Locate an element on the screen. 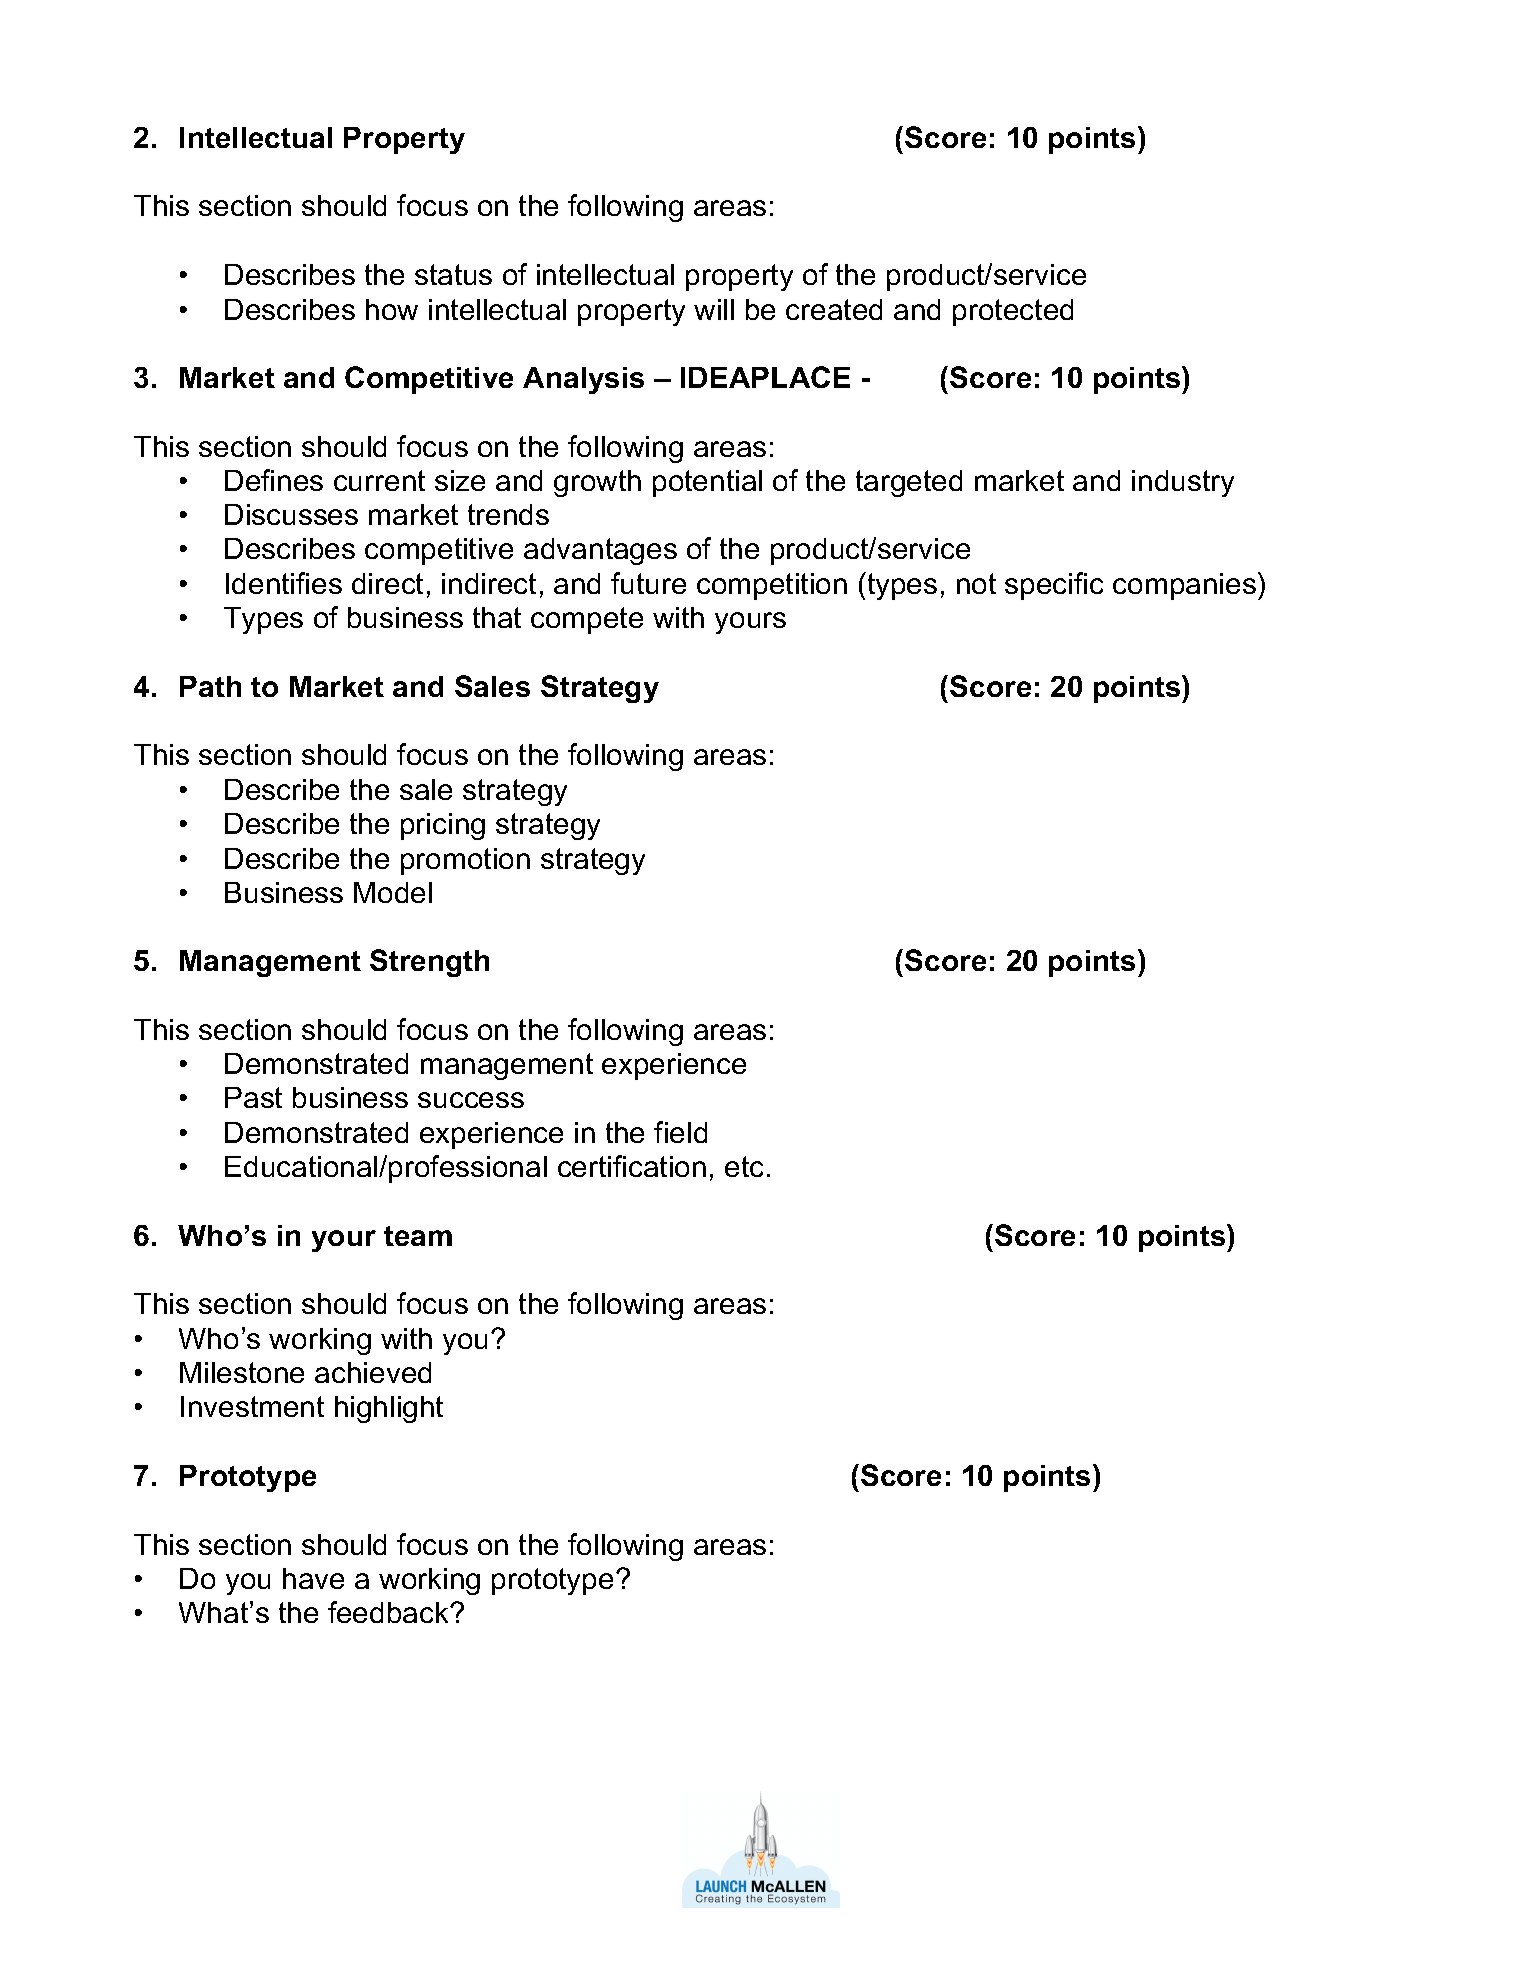 The height and width of the screenshot is (1969, 1522). promotion is located at coordinates (465, 861).
